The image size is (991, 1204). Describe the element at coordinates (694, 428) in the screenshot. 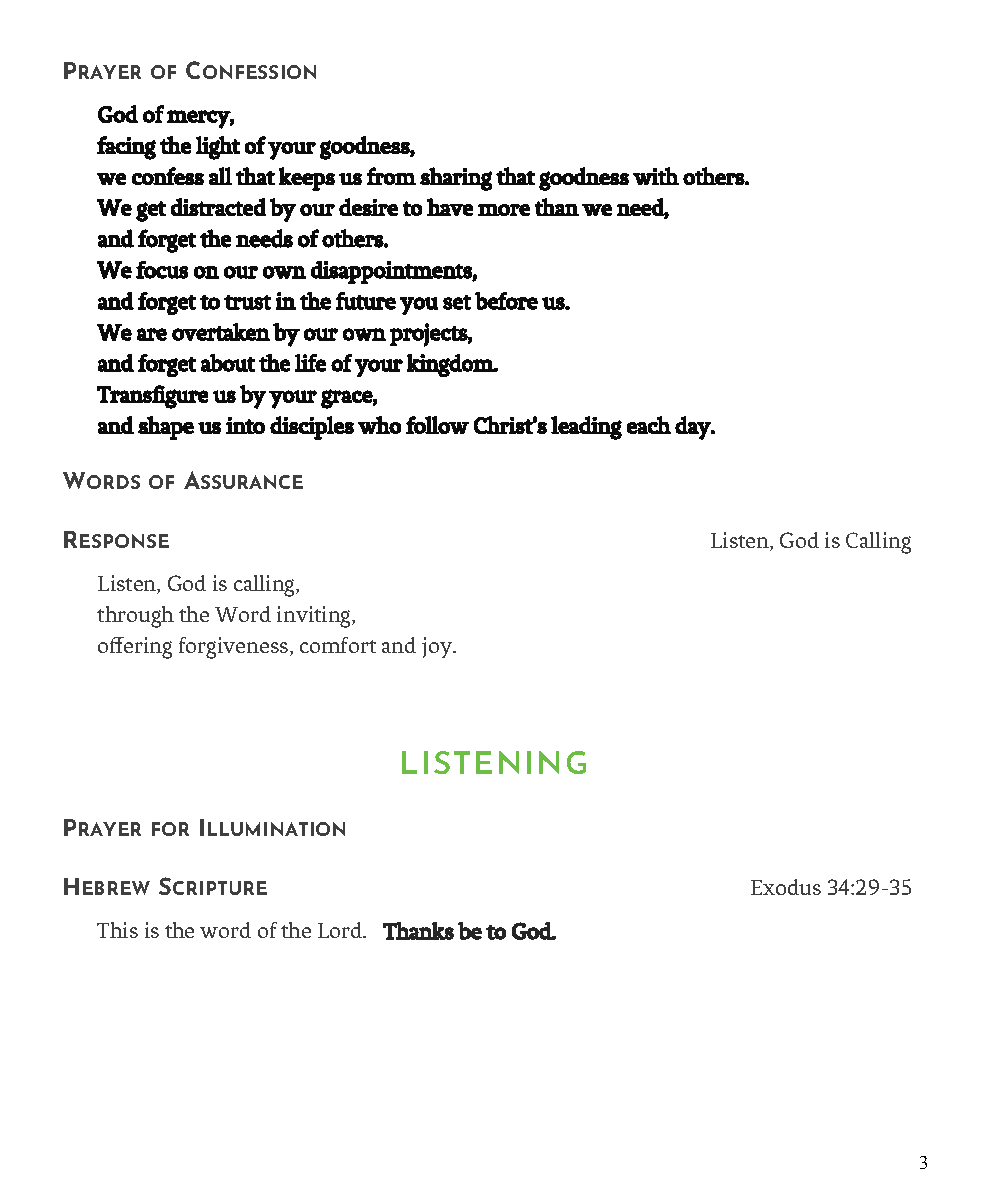

I see `day` at that location.
